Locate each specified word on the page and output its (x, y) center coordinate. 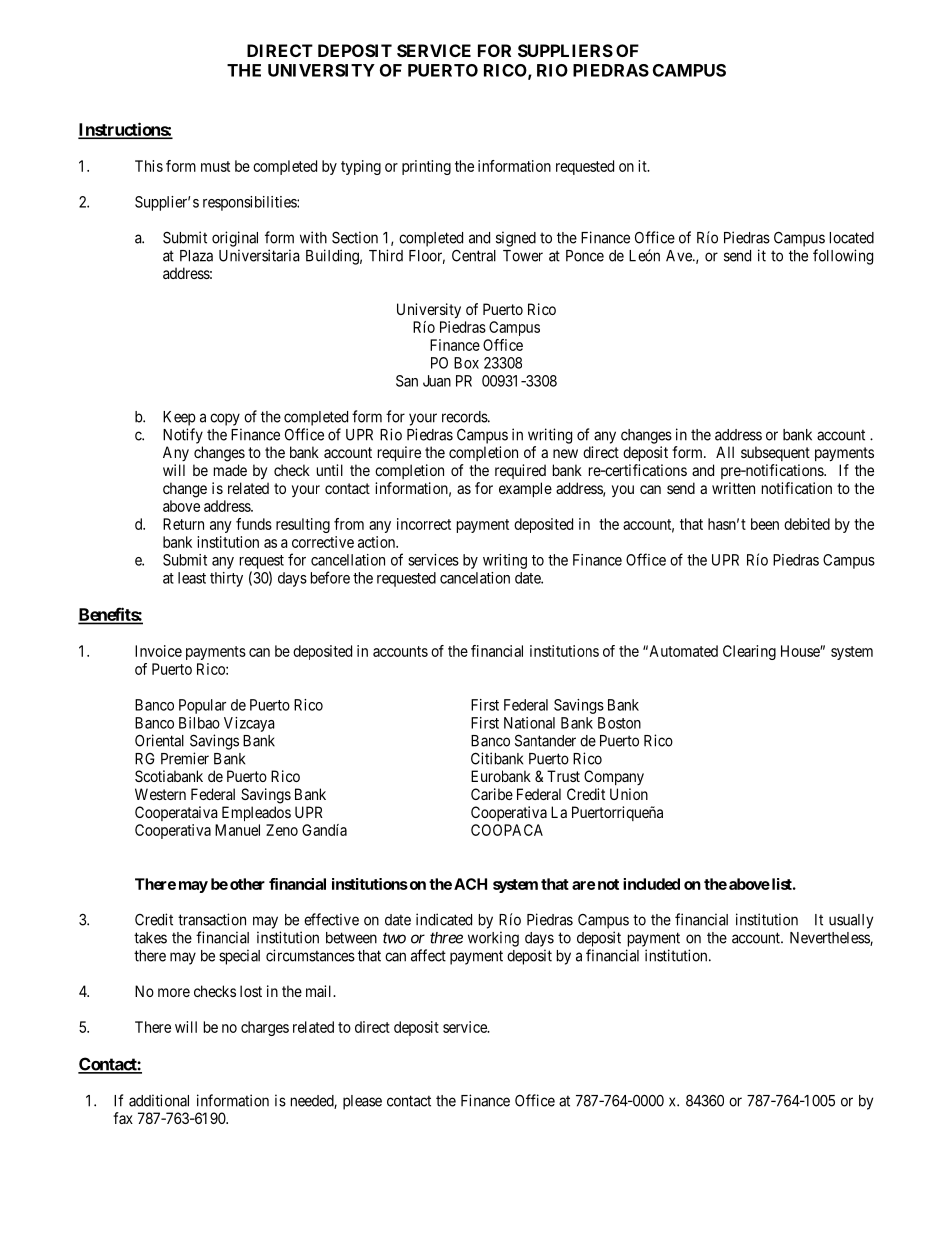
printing (426, 167)
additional (159, 1100)
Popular (202, 706)
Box (466, 363)
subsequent (775, 453)
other (247, 884)
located (852, 238)
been (765, 524)
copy (225, 419)
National (529, 723)
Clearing (749, 652)
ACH (470, 884)
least (192, 578)
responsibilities (250, 203)
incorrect (424, 524)
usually (851, 921)
